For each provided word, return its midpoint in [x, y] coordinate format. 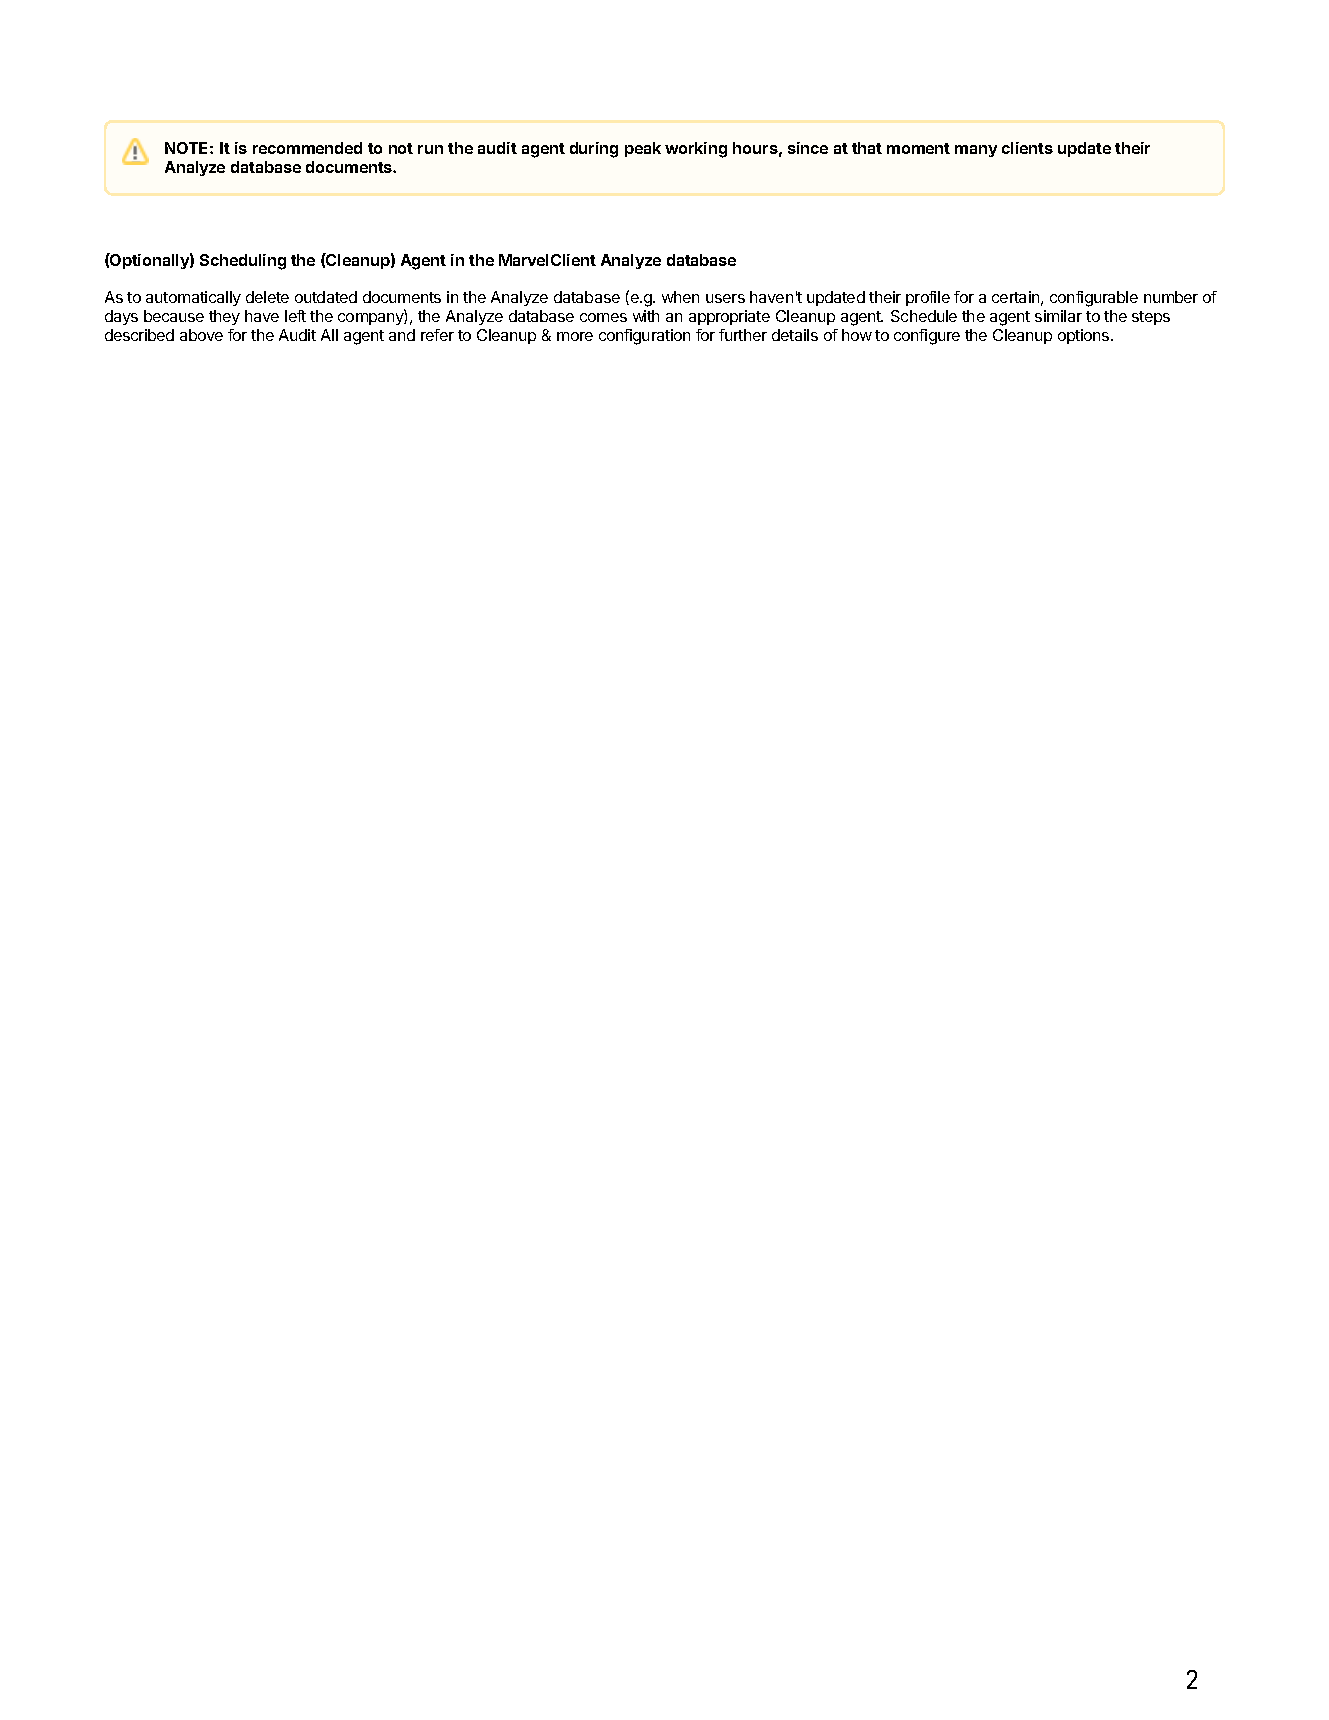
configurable [1094, 299]
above [201, 335]
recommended [307, 148]
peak [643, 149]
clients [1027, 148]
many [976, 151]
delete [267, 297]
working [696, 150]
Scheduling [243, 262]
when [680, 297]
